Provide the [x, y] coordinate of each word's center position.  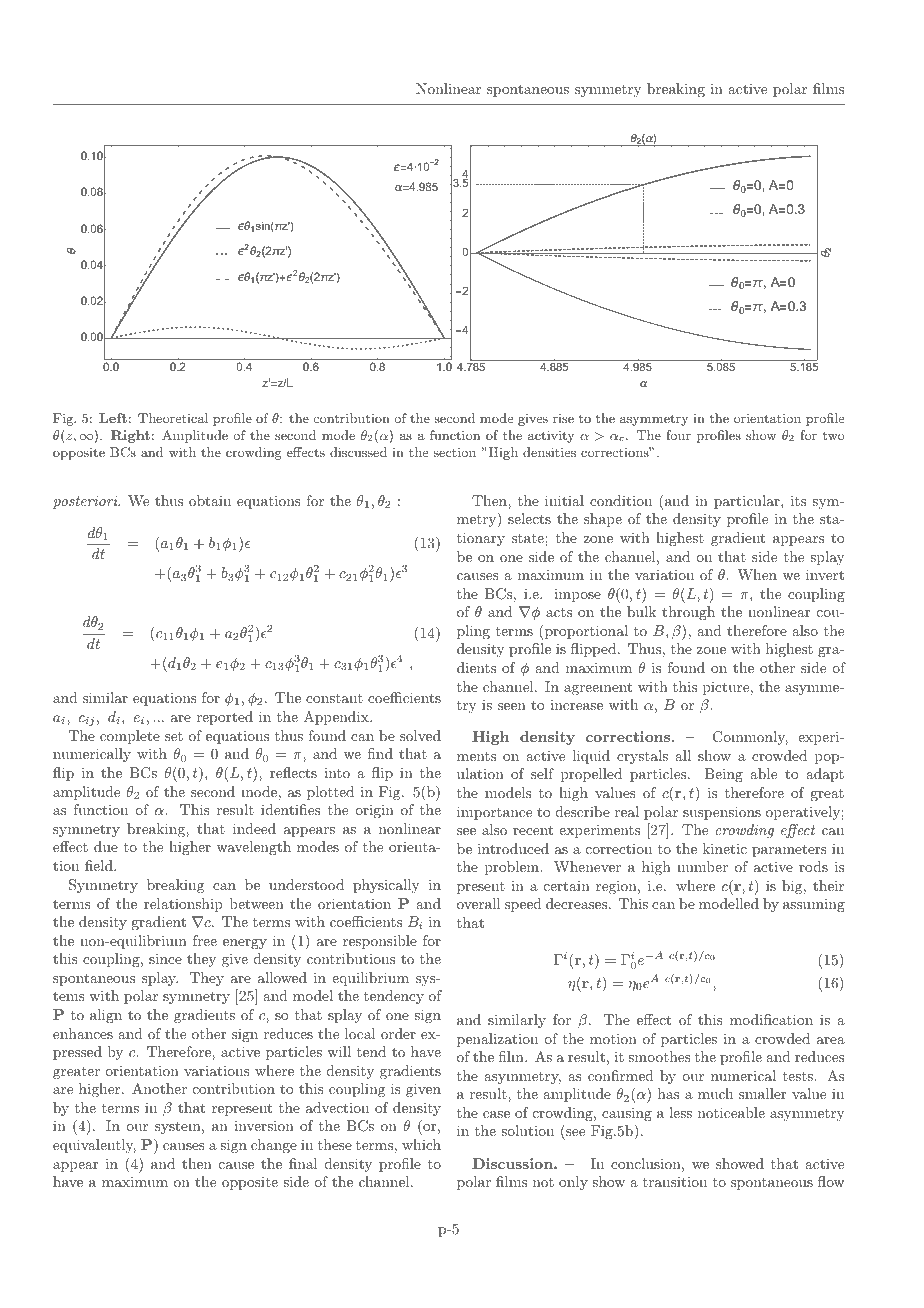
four [678, 435]
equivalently [94, 1146]
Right [130, 436]
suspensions [722, 813]
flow [831, 1181]
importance [494, 813]
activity [551, 436]
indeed [254, 828]
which [421, 1144]
